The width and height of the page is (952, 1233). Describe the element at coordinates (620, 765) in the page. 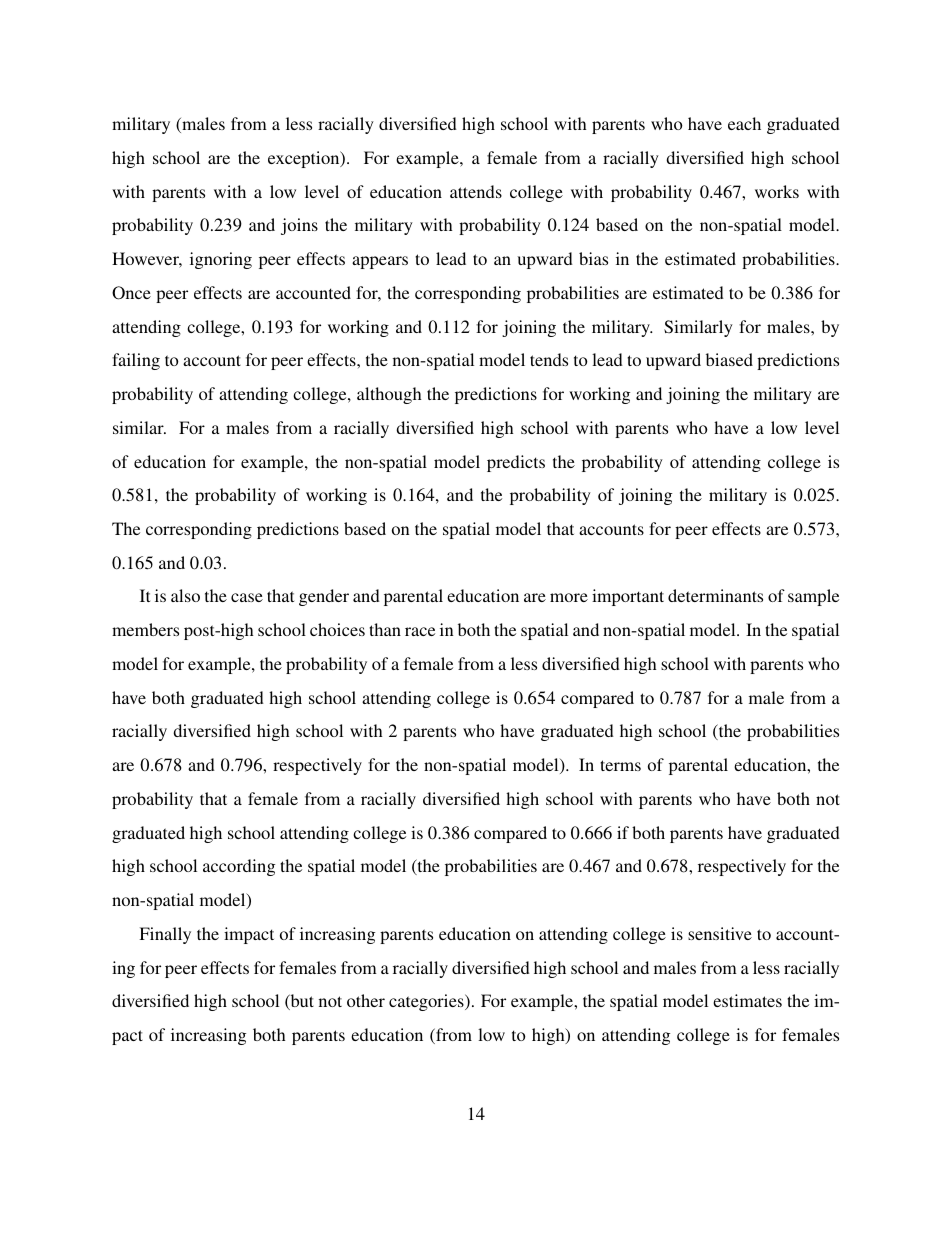

I see `terms` at that location.
